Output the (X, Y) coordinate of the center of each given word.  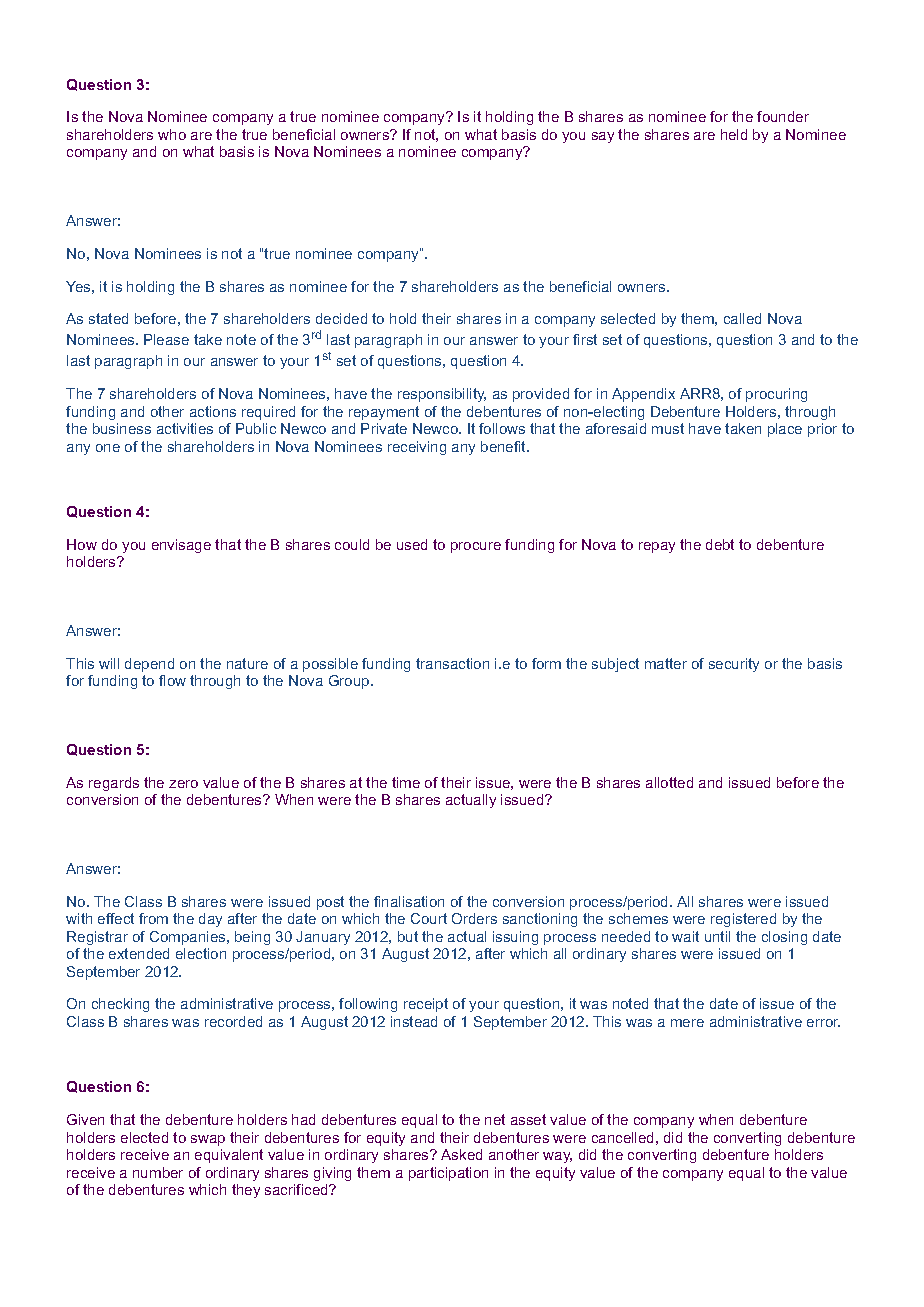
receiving (417, 448)
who (172, 134)
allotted (669, 782)
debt (720, 544)
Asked (461, 1154)
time (406, 782)
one (108, 448)
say (603, 137)
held (734, 134)
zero (183, 784)
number (158, 1172)
